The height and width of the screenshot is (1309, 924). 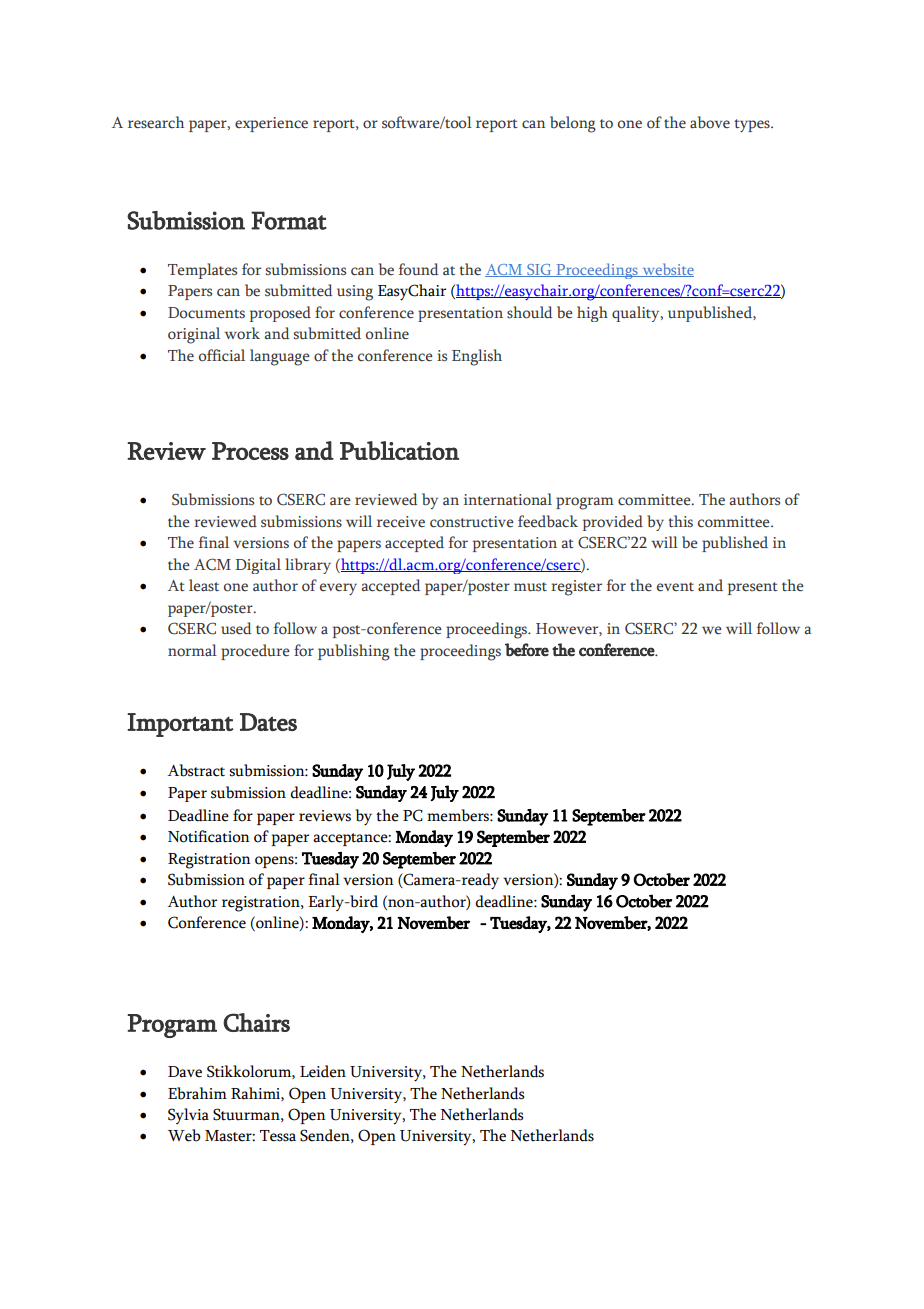 I want to click on above, so click(x=710, y=122).
